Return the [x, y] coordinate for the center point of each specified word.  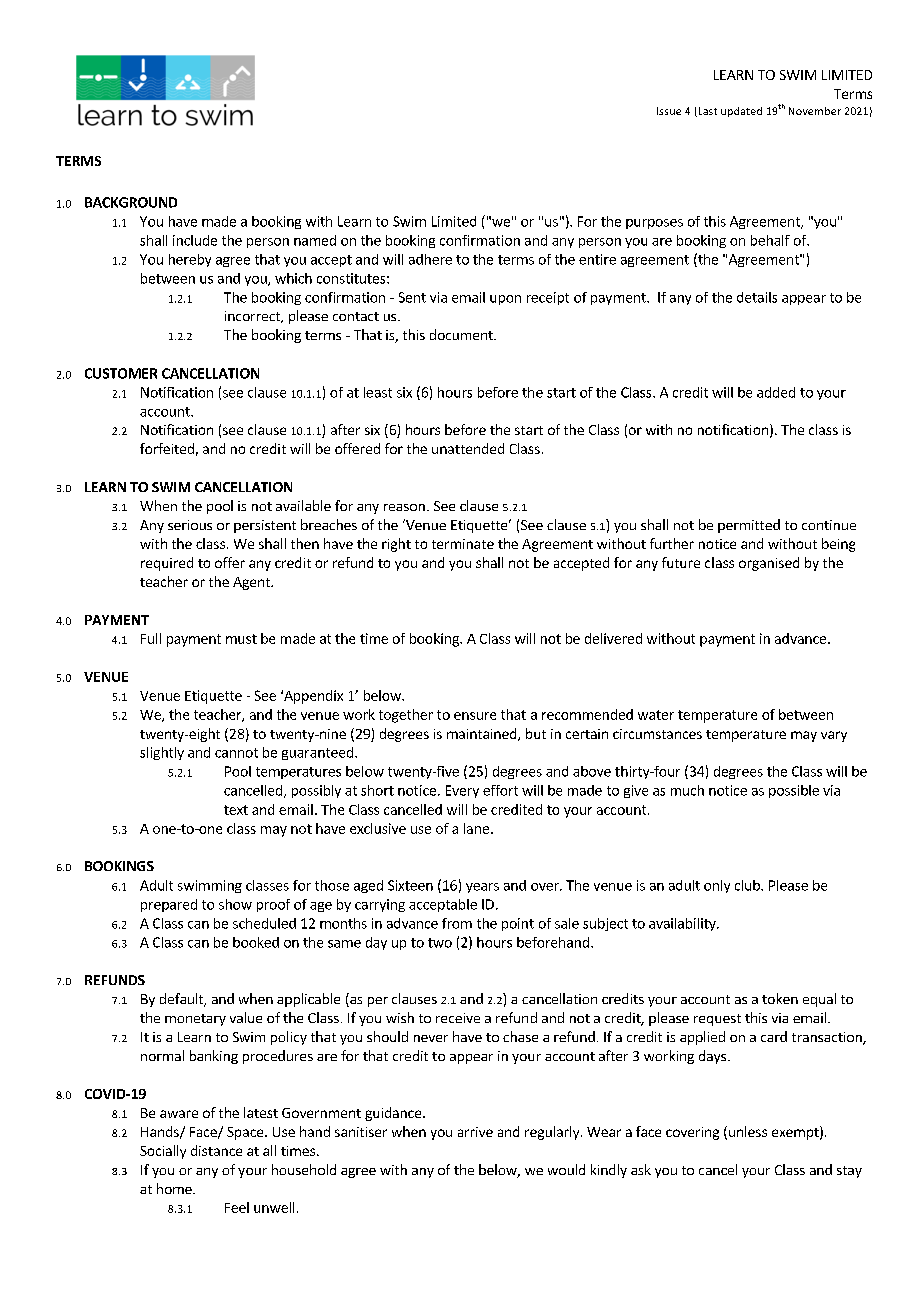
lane [476, 828]
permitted [749, 526]
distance [216, 1150]
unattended [468, 448]
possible [794, 791]
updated [741, 112]
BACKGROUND [131, 202]
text [236, 810]
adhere [430, 259]
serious [190, 525]
